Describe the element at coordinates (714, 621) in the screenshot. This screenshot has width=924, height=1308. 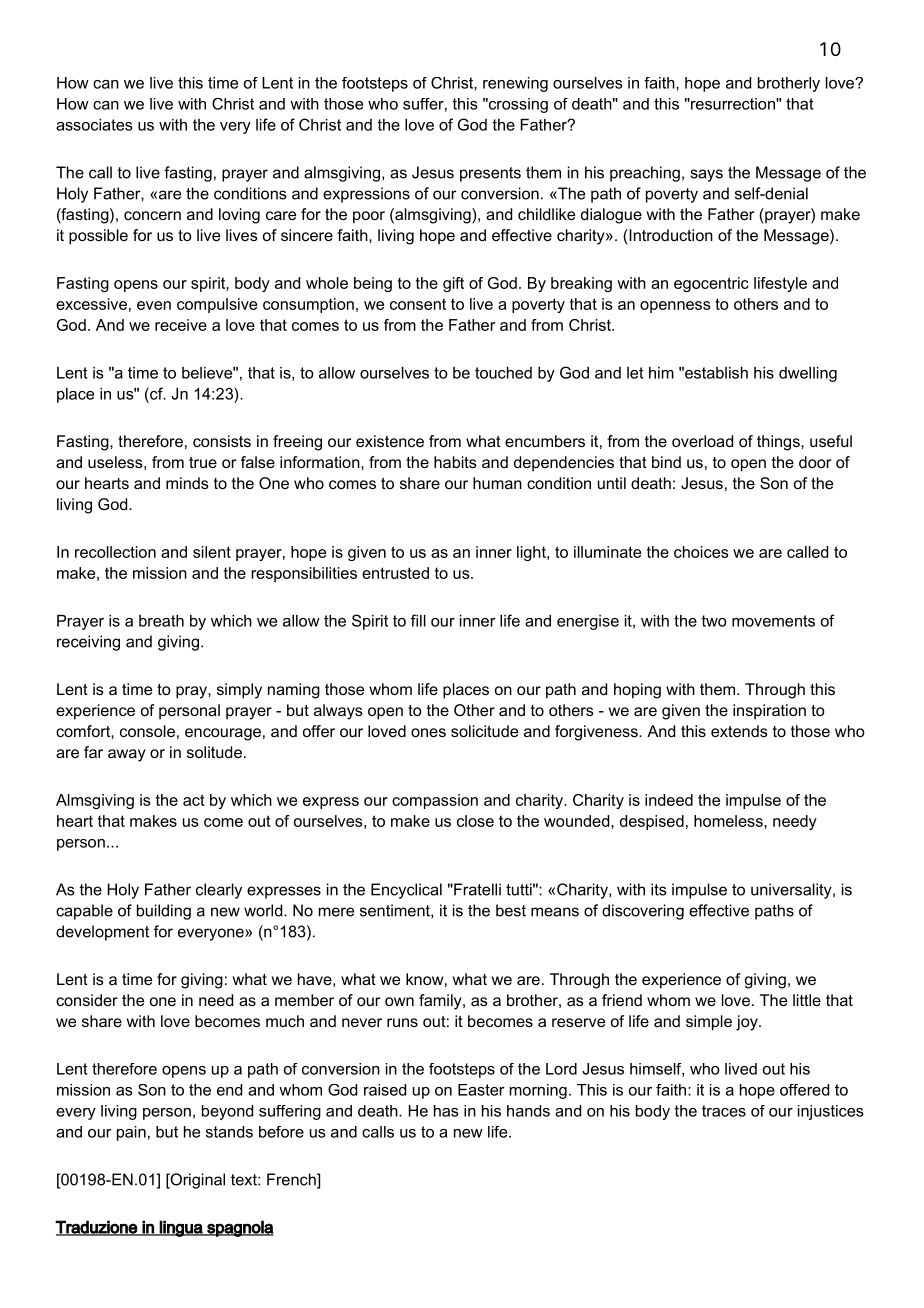
I see `two` at that location.
